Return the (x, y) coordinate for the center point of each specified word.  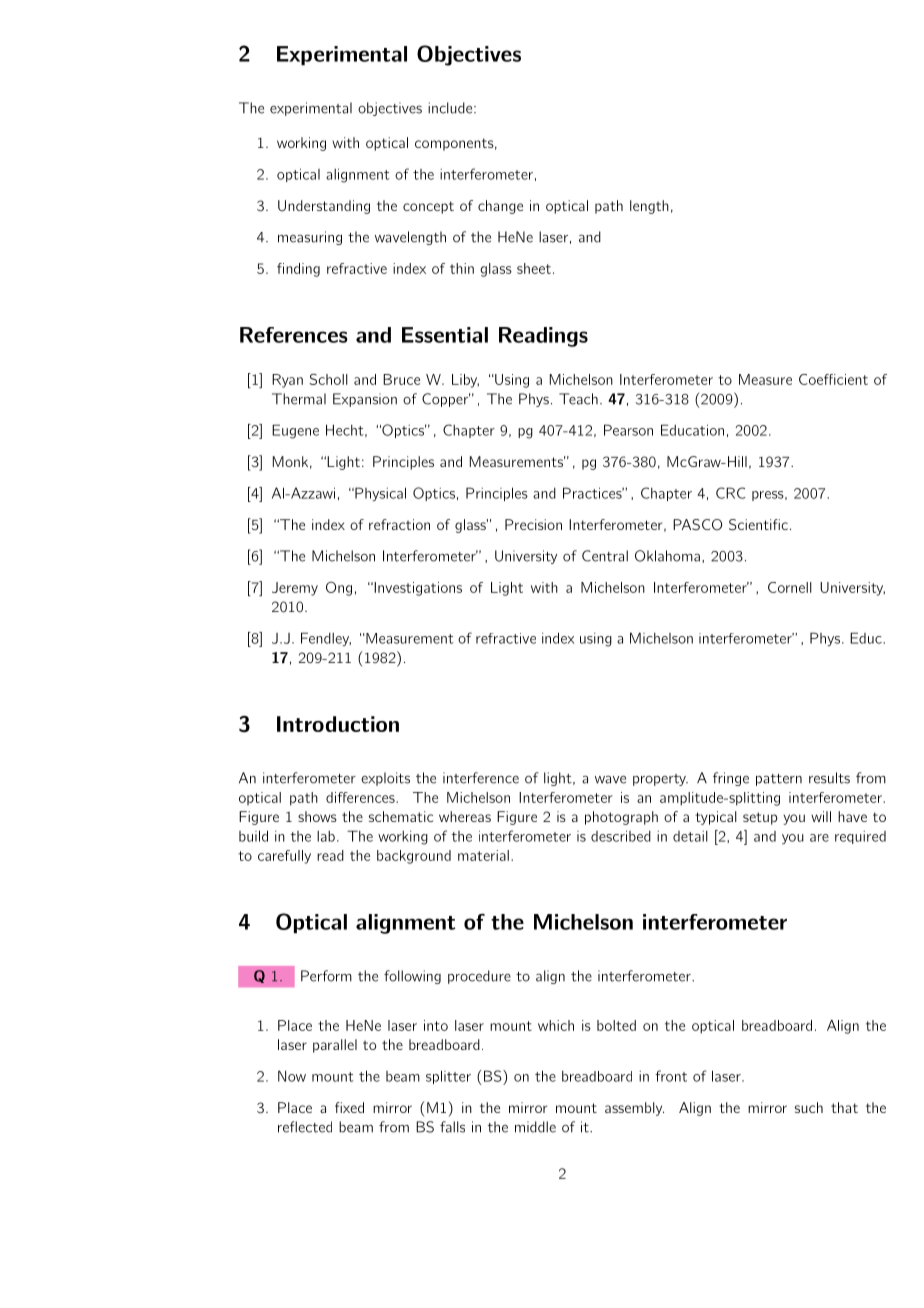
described (621, 836)
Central (605, 556)
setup (760, 818)
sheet (534, 268)
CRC (731, 493)
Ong (339, 588)
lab (326, 836)
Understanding (324, 207)
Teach (578, 399)
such (809, 1107)
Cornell (790, 587)
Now (292, 1076)
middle (535, 1127)
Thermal (299, 399)
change (500, 207)
